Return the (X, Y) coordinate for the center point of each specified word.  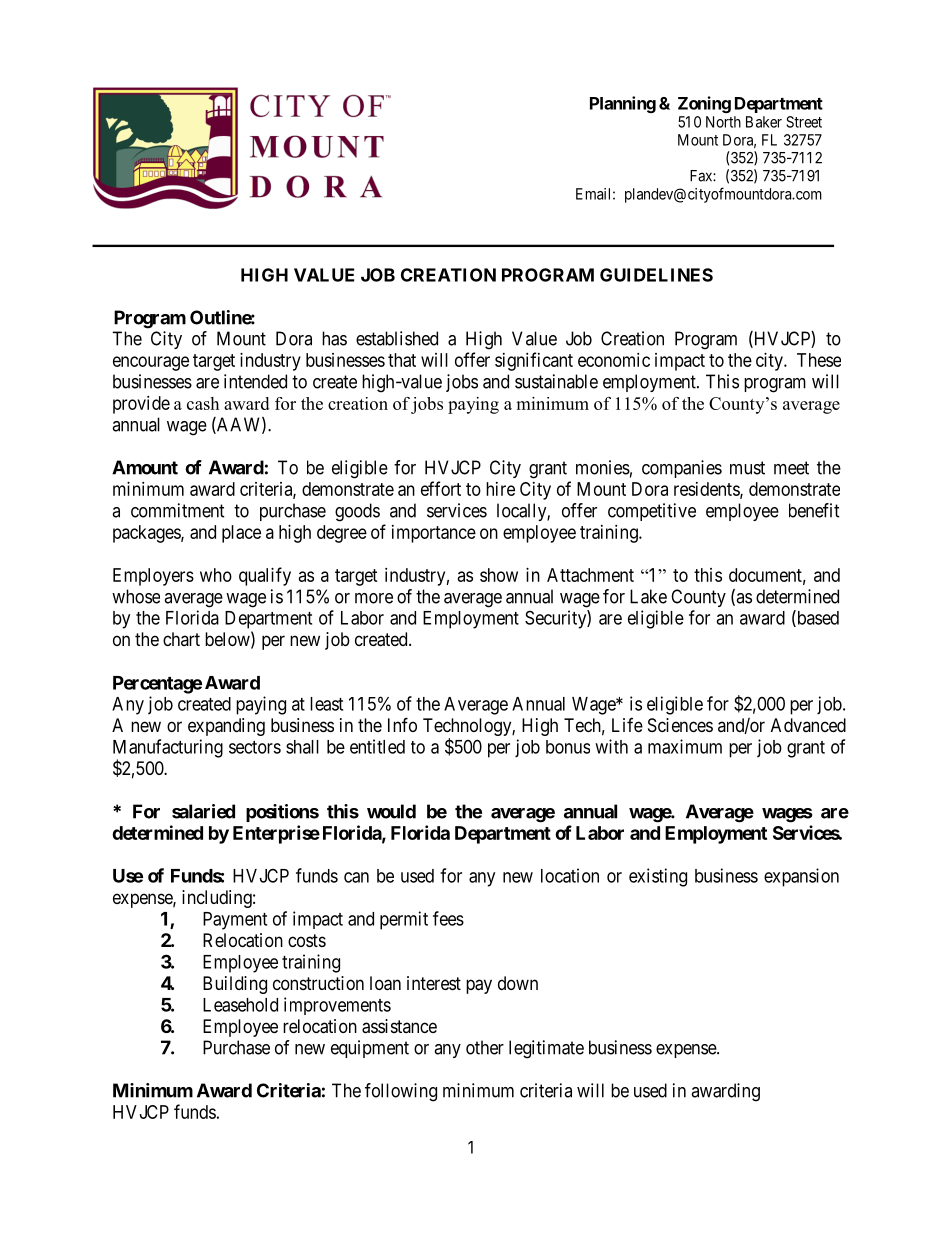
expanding (226, 727)
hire (500, 489)
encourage (151, 363)
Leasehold (240, 1005)
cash (203, 403)
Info (402, 724)
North (723, 122)
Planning (623, 104)
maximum (685, 746)
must (747, 468)
